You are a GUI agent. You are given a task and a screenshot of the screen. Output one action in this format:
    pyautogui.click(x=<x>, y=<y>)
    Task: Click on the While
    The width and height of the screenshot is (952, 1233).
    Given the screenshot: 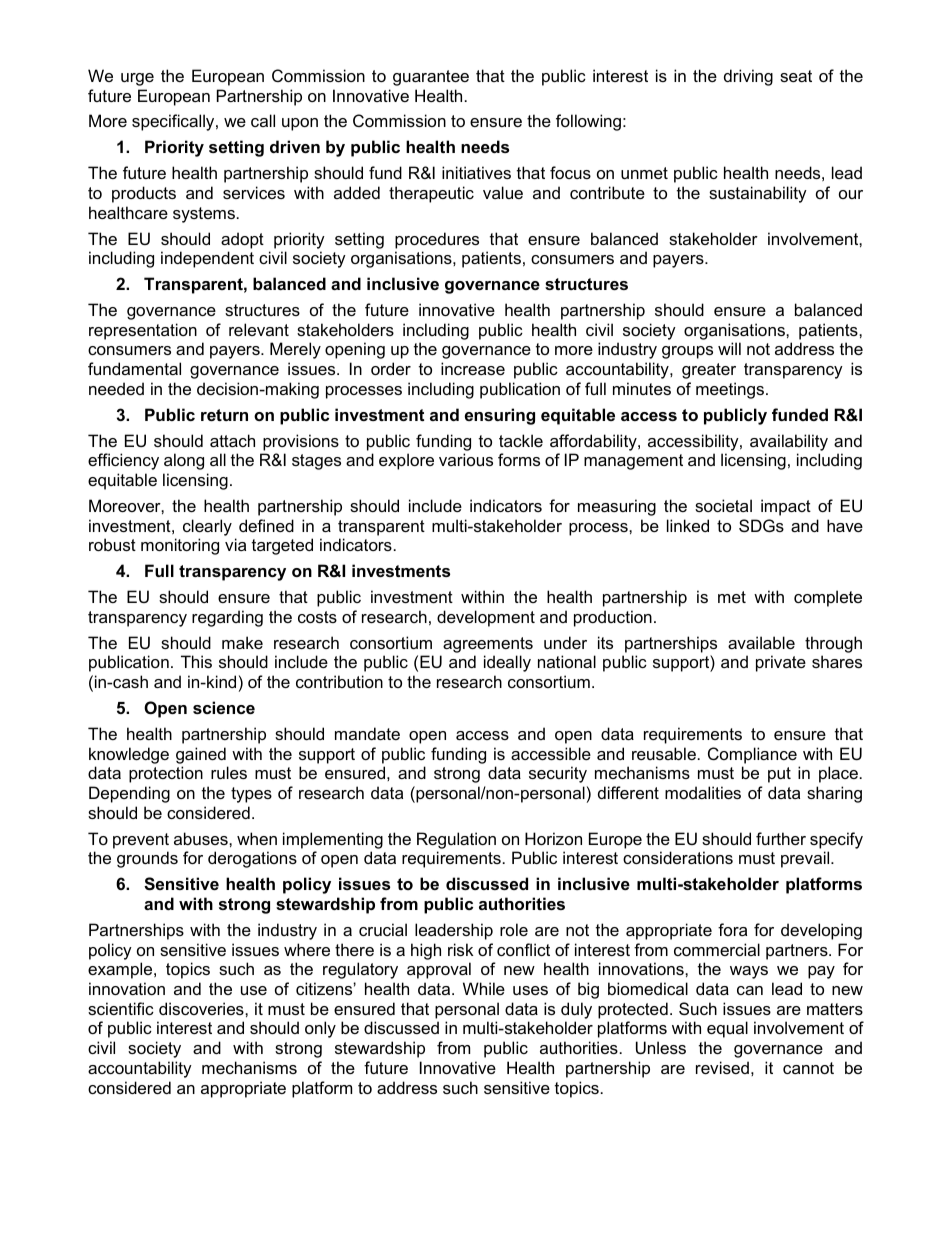 What is the action you would take?
    pyautogui.click(x=484, y=988)
